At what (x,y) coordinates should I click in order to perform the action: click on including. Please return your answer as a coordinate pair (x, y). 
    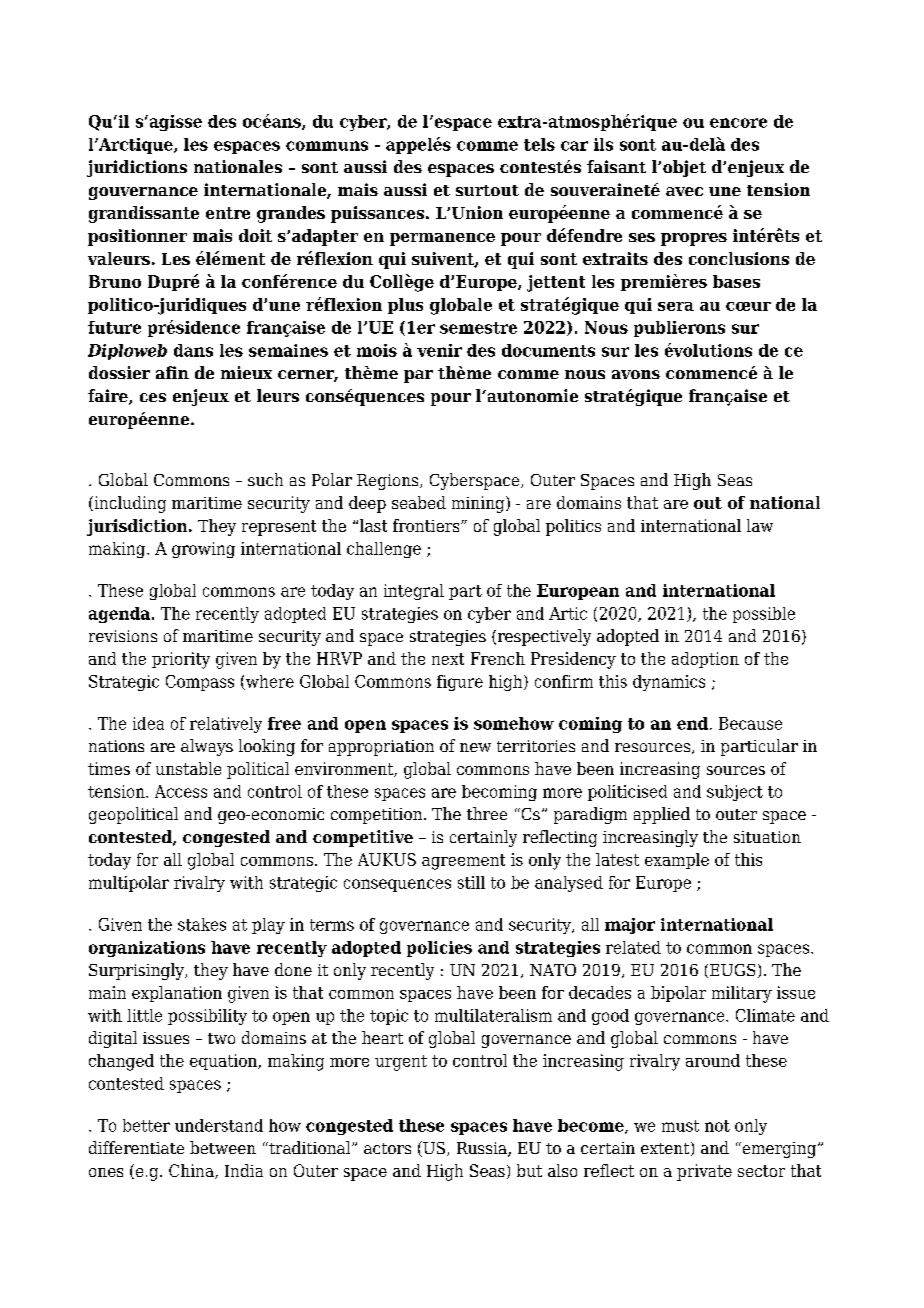
    Looking at the image, I should click on (129, 504).
